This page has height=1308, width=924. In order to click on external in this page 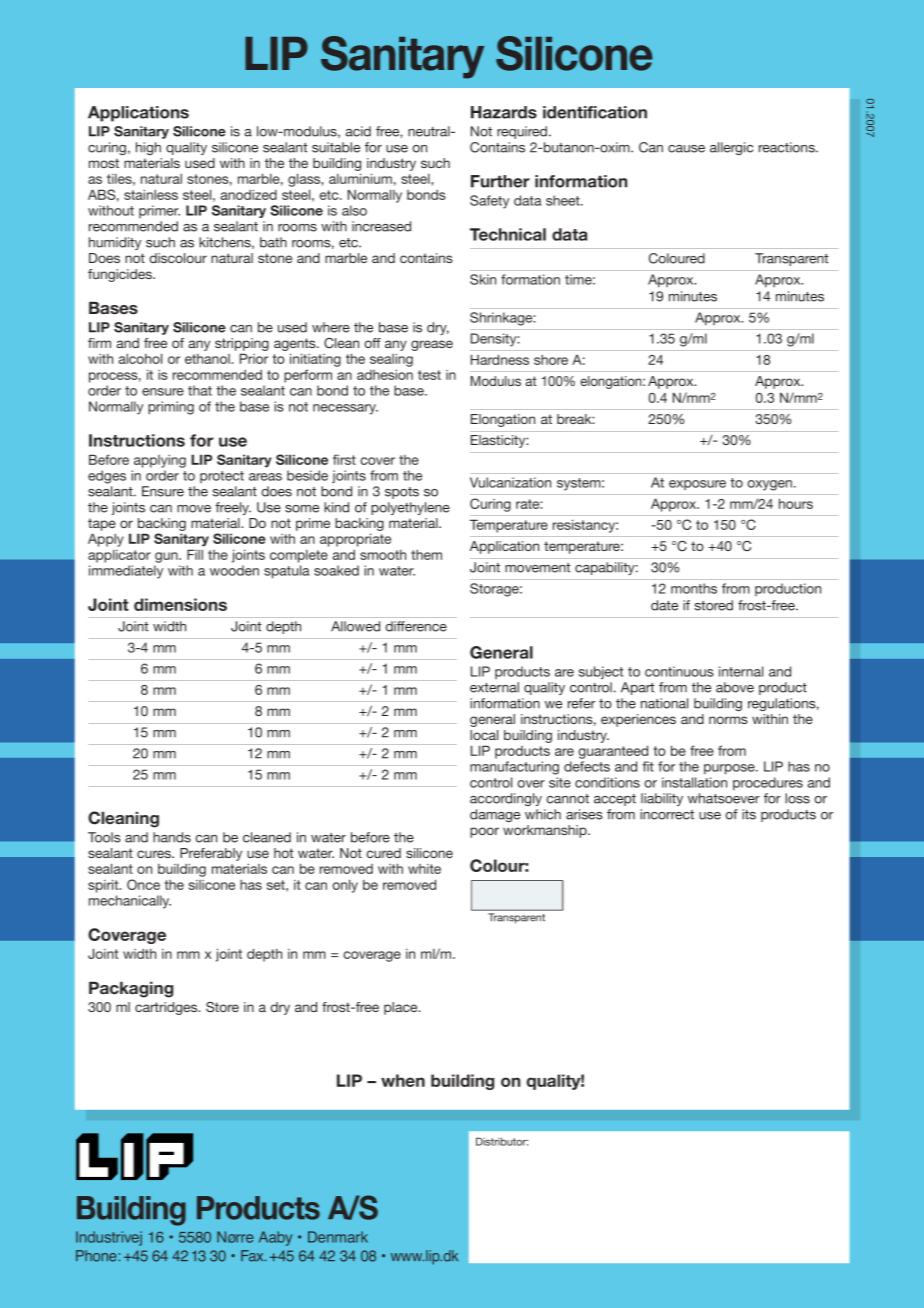, I will do `click(494, 687)`.
